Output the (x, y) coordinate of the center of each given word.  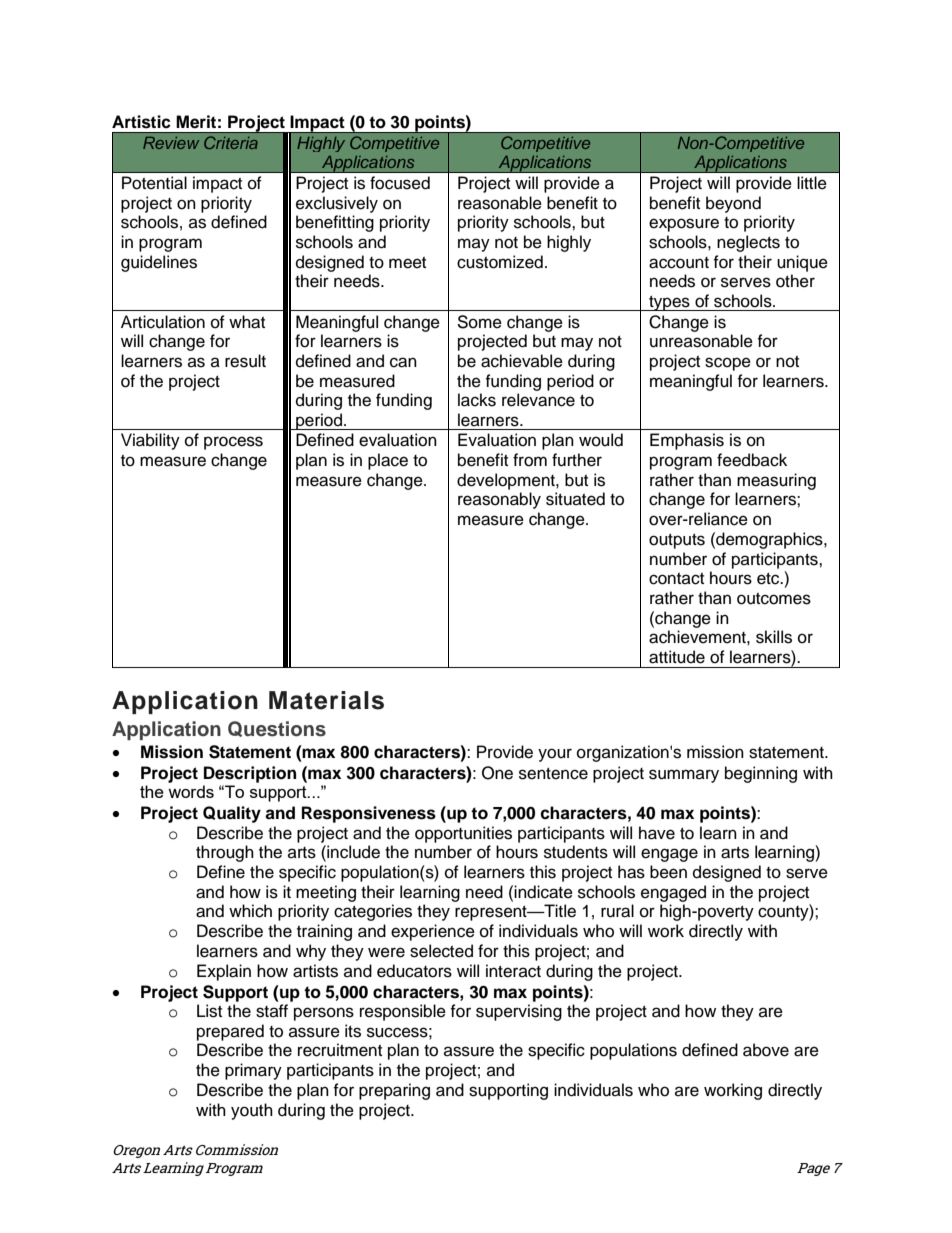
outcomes (774, 599)
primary (253, 1071)
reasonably (499, 500)
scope (728, 364)
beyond (733, 204)
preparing (394, 1091)
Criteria (231, 142)
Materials (326, 700)
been (668, 872)
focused (400, 183)
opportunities (463, 834)
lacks (477, 400)
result (245, 361)
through (225, 853)
